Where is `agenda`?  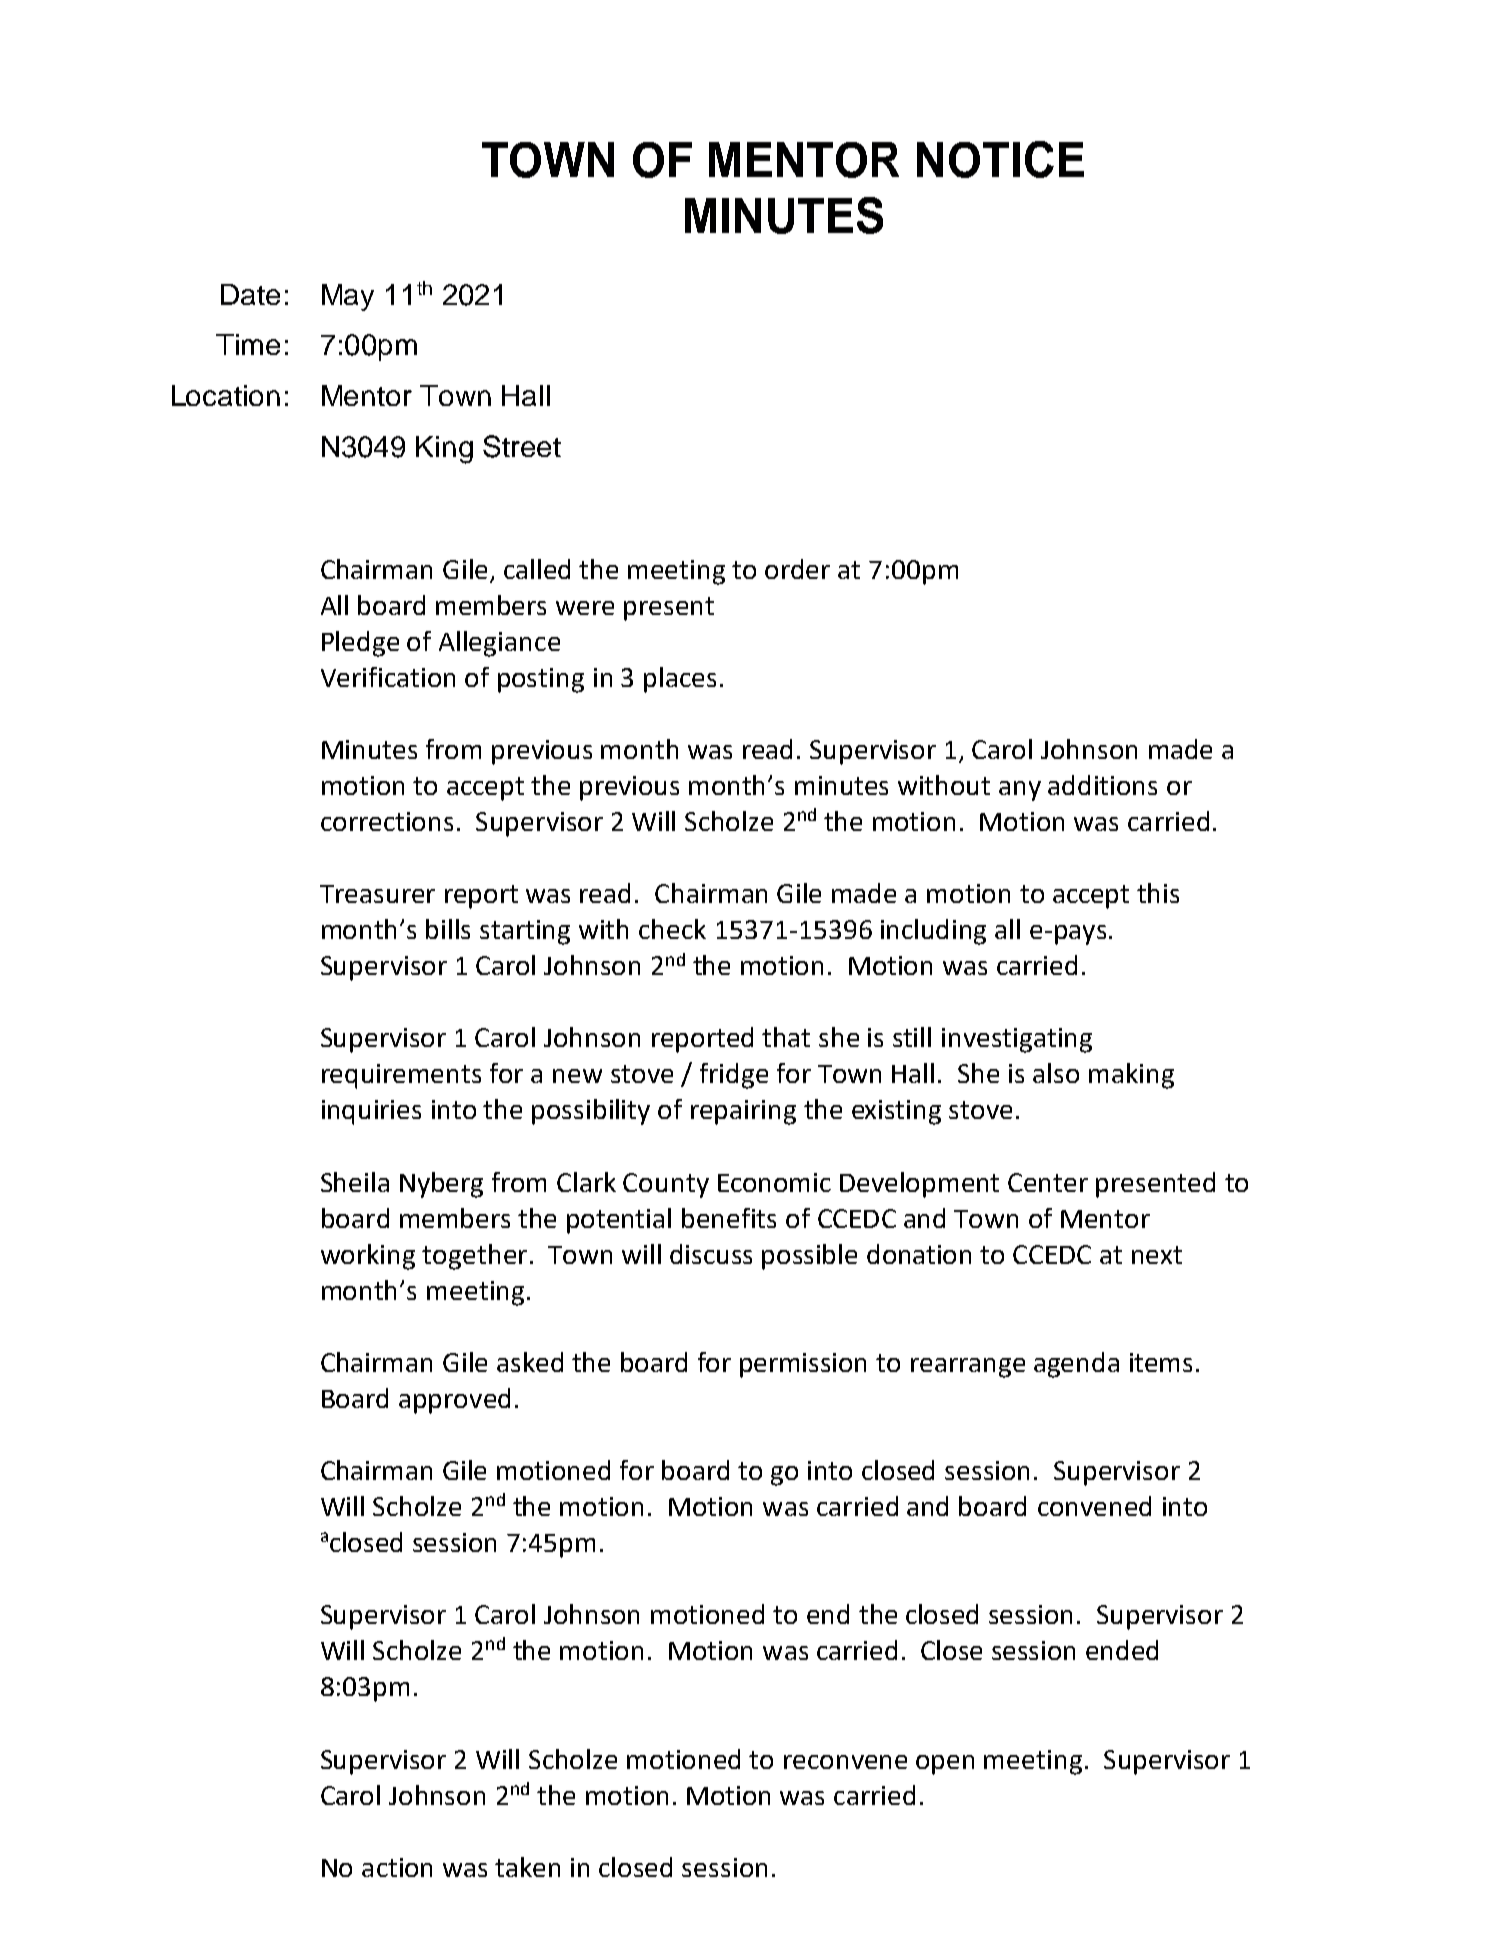
agenda is located at coordinates (1076, 1365).
